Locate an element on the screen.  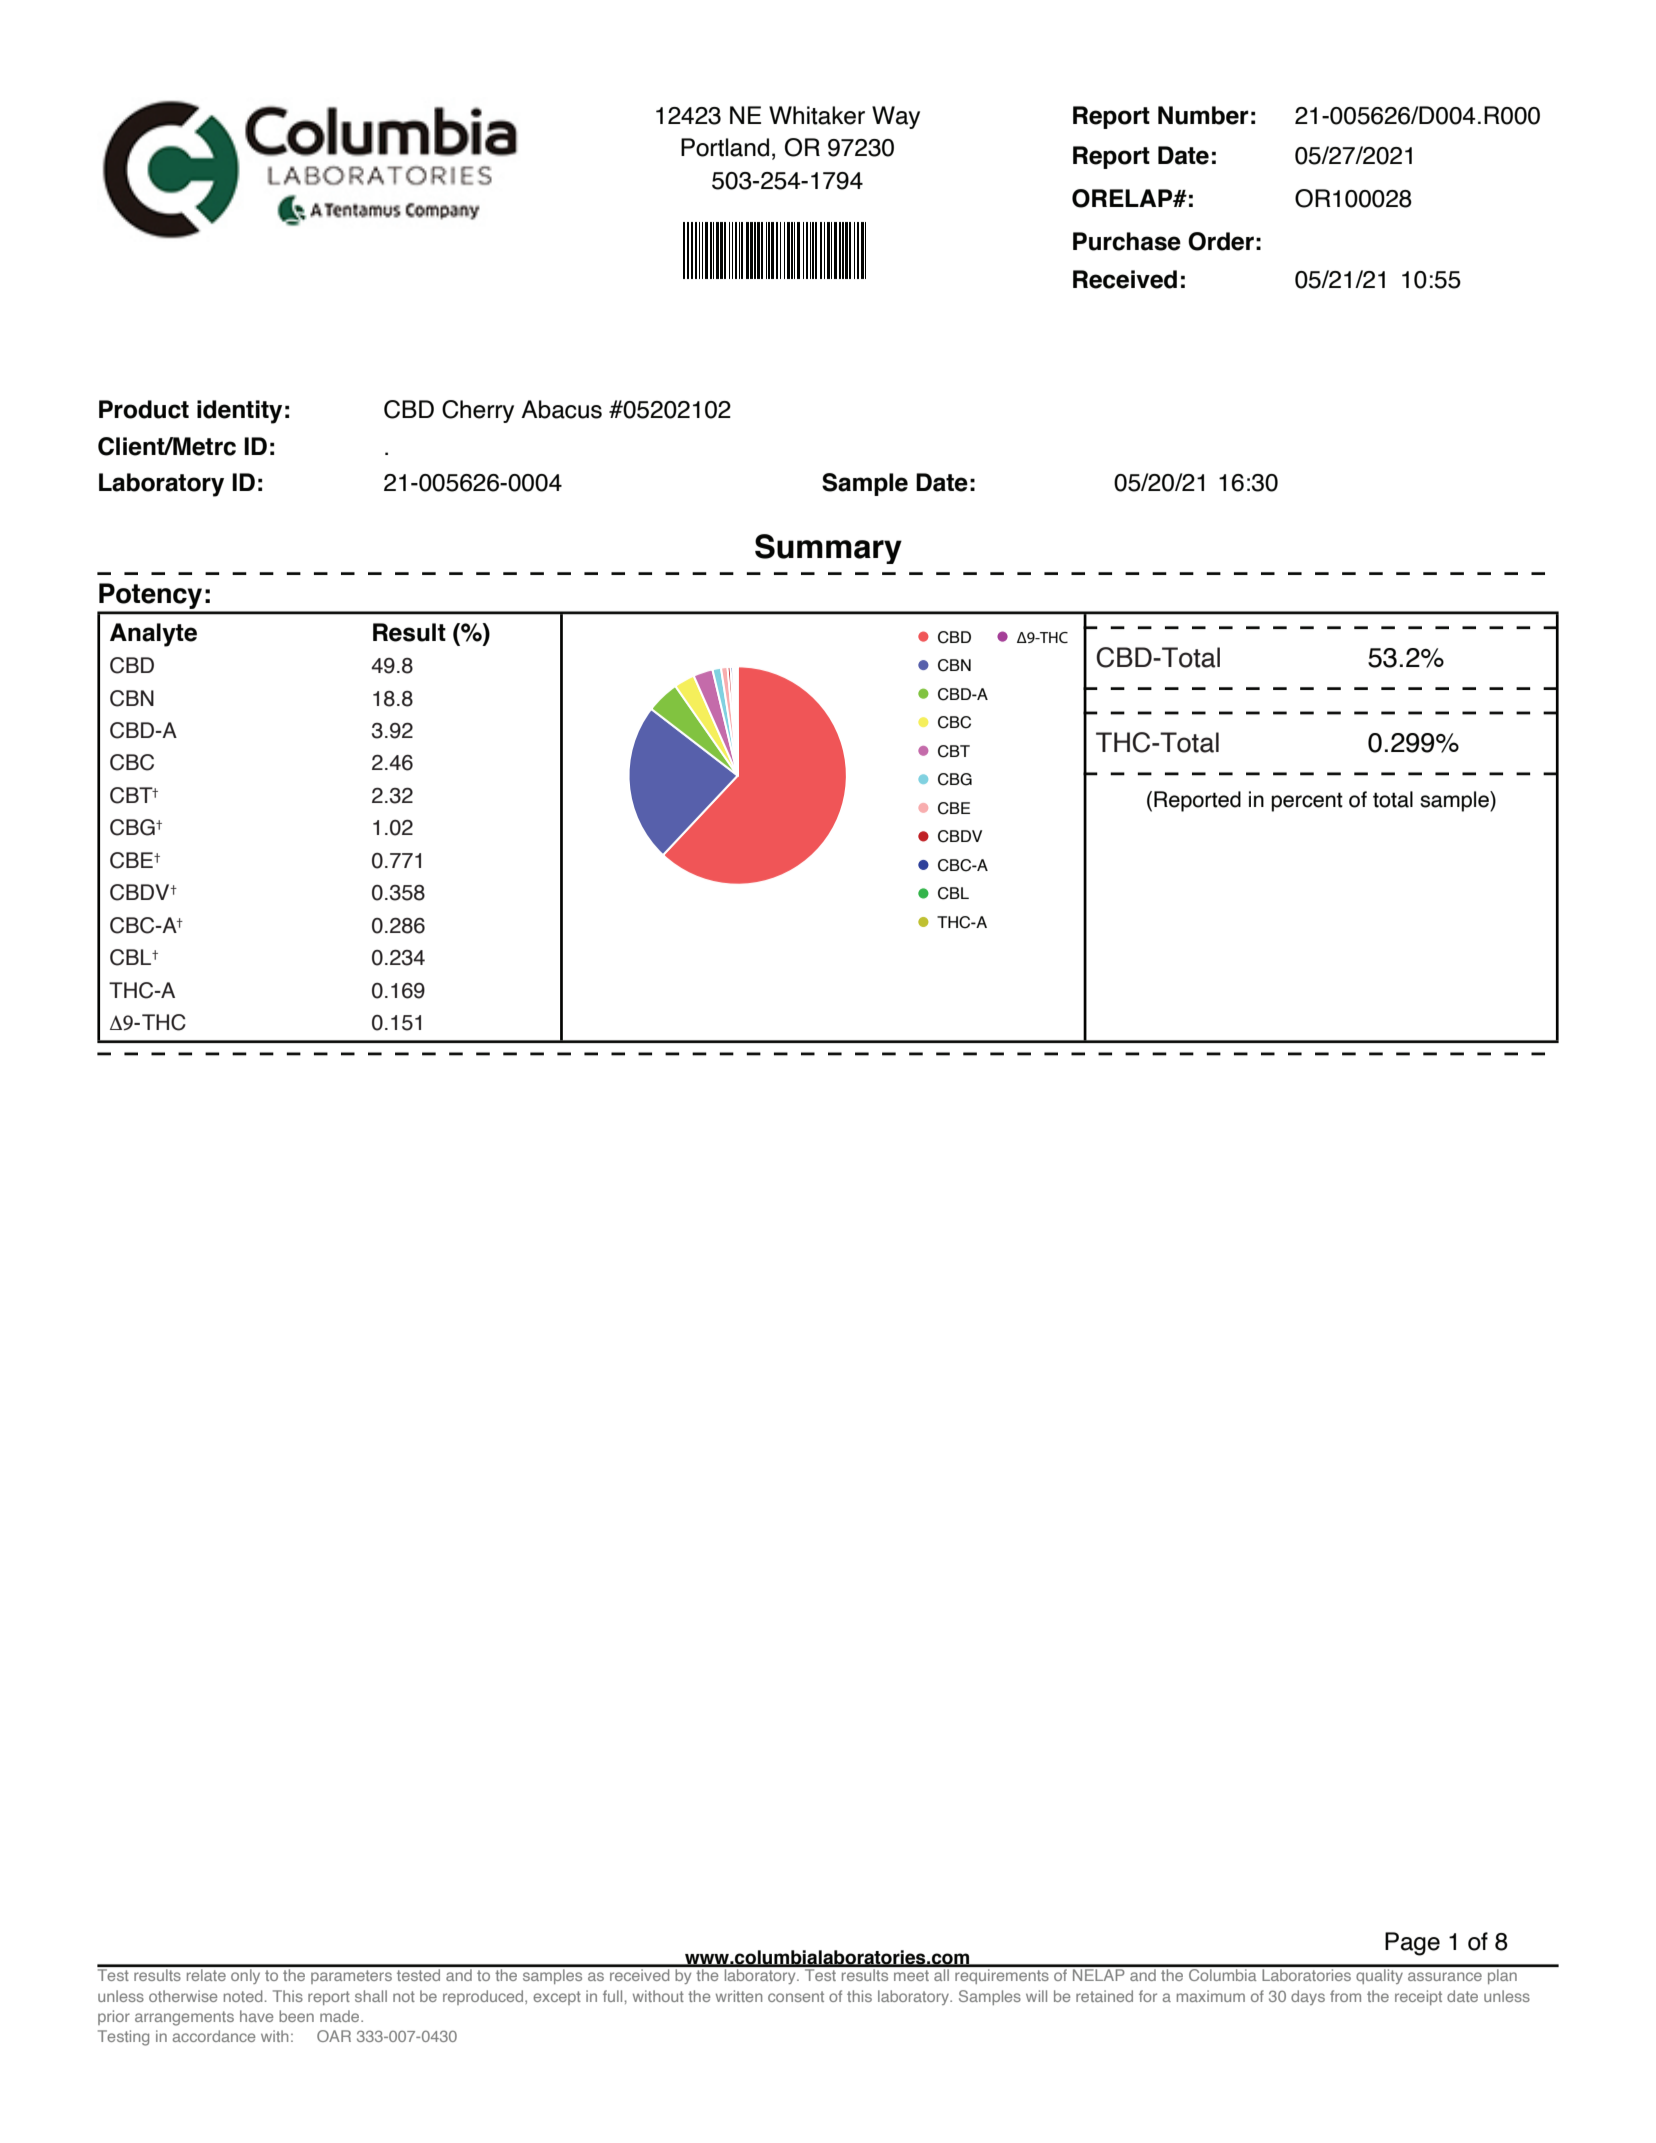
Order is located at coordinates (1221, 241).
